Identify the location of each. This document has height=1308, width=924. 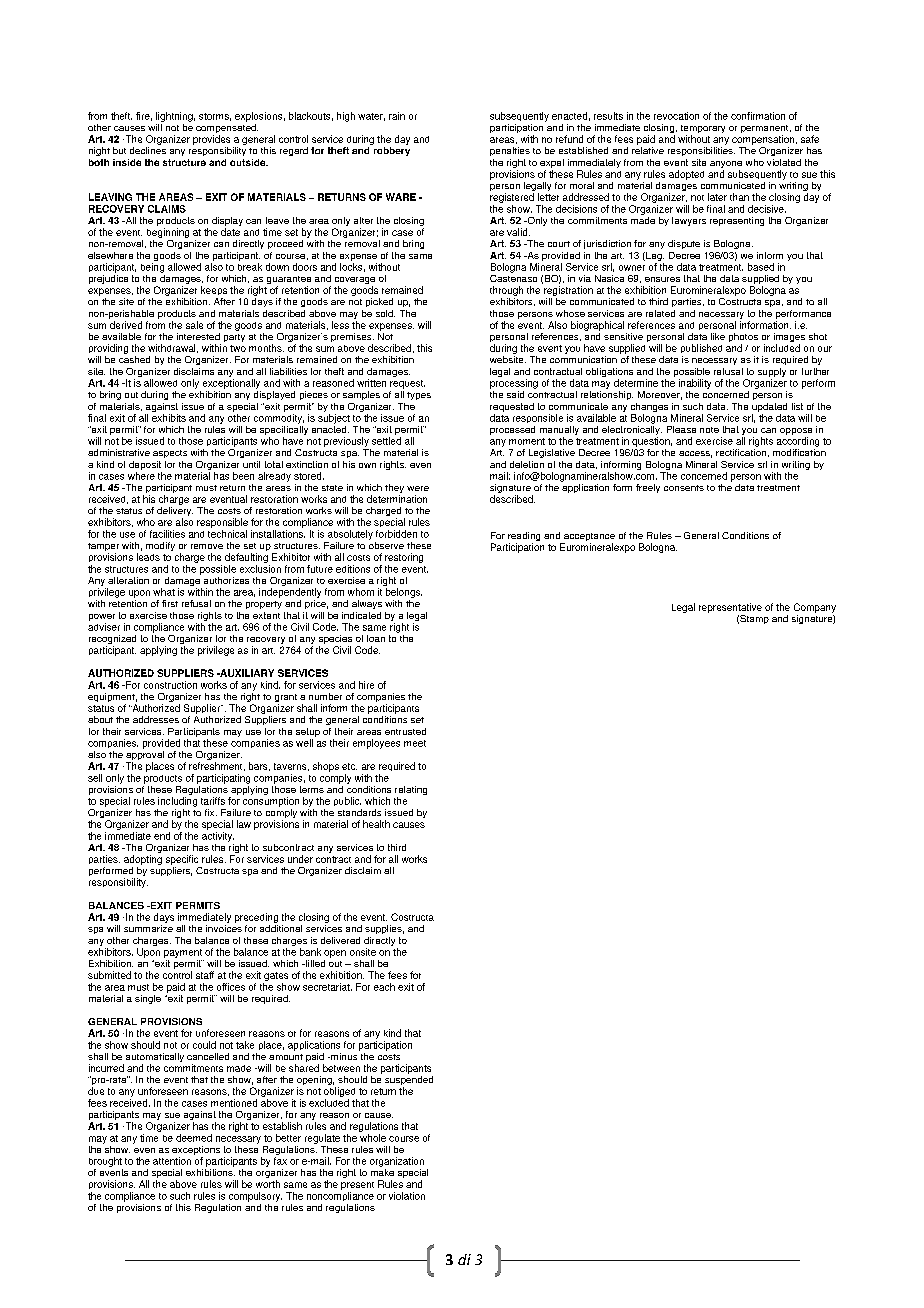
(384, 987).
